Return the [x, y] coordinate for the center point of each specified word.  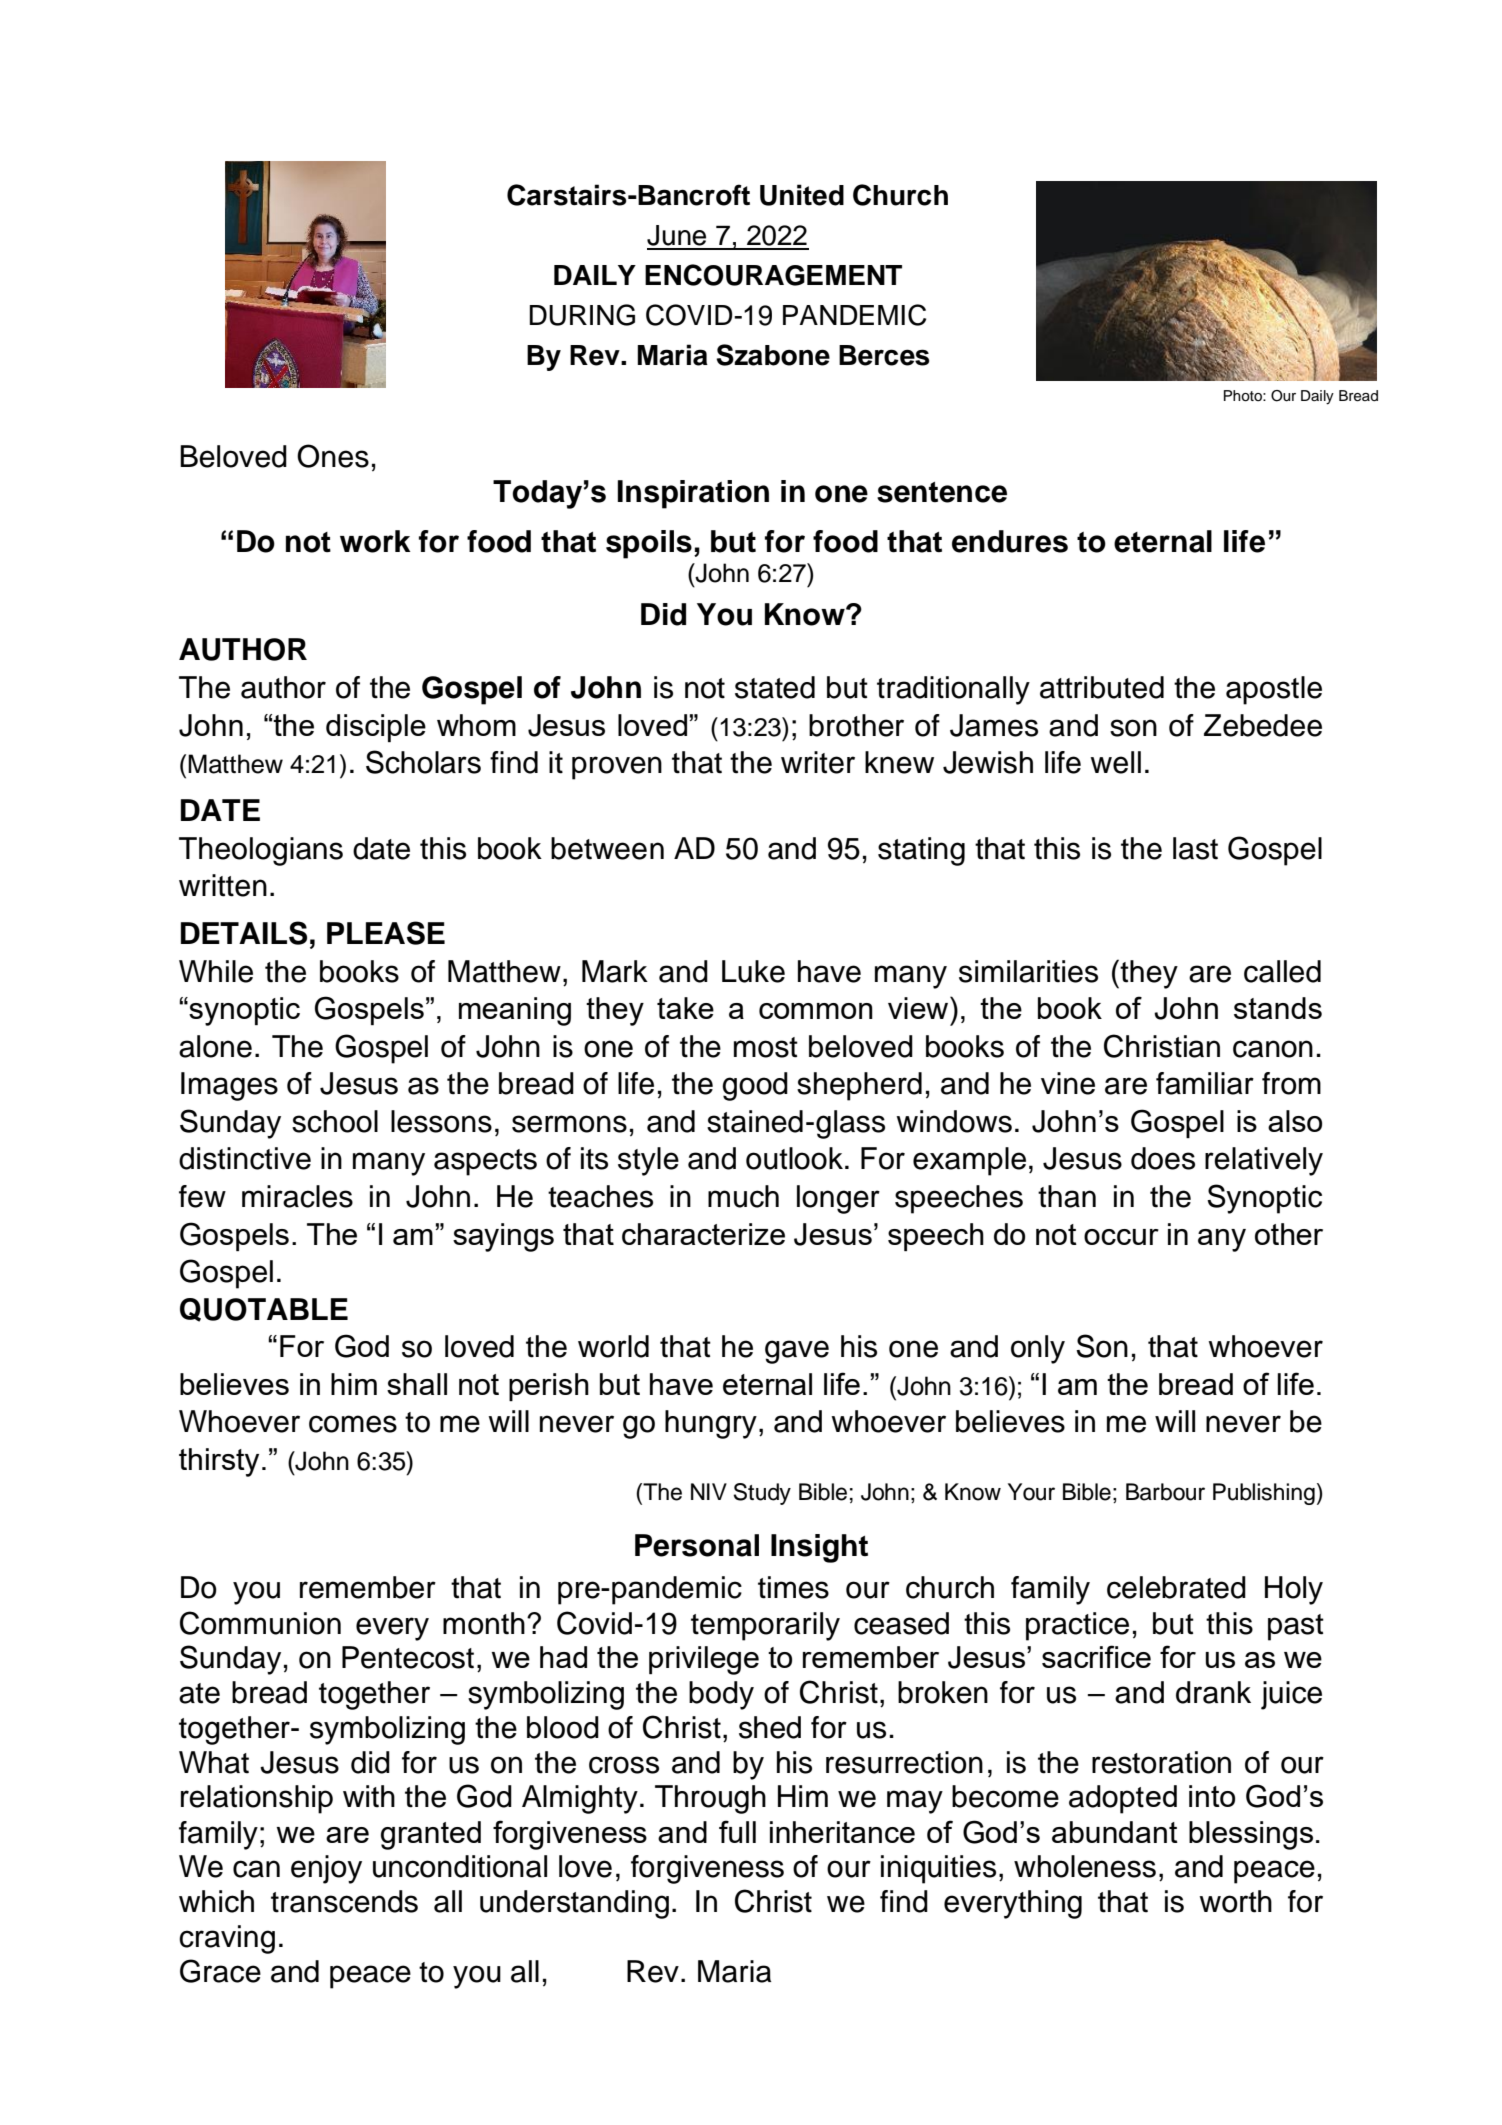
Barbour [1165, 1492]
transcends [344, 1901]
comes [353, 1424]
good [755, 1086]
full [737, 1831]
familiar [1205, 1083]
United [802, 195]
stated [775, 687]
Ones [333, 456]
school [335, 1121]
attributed [1102, 687]
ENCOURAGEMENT [773, 275]
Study [762, 1494]
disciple [376, 728]
